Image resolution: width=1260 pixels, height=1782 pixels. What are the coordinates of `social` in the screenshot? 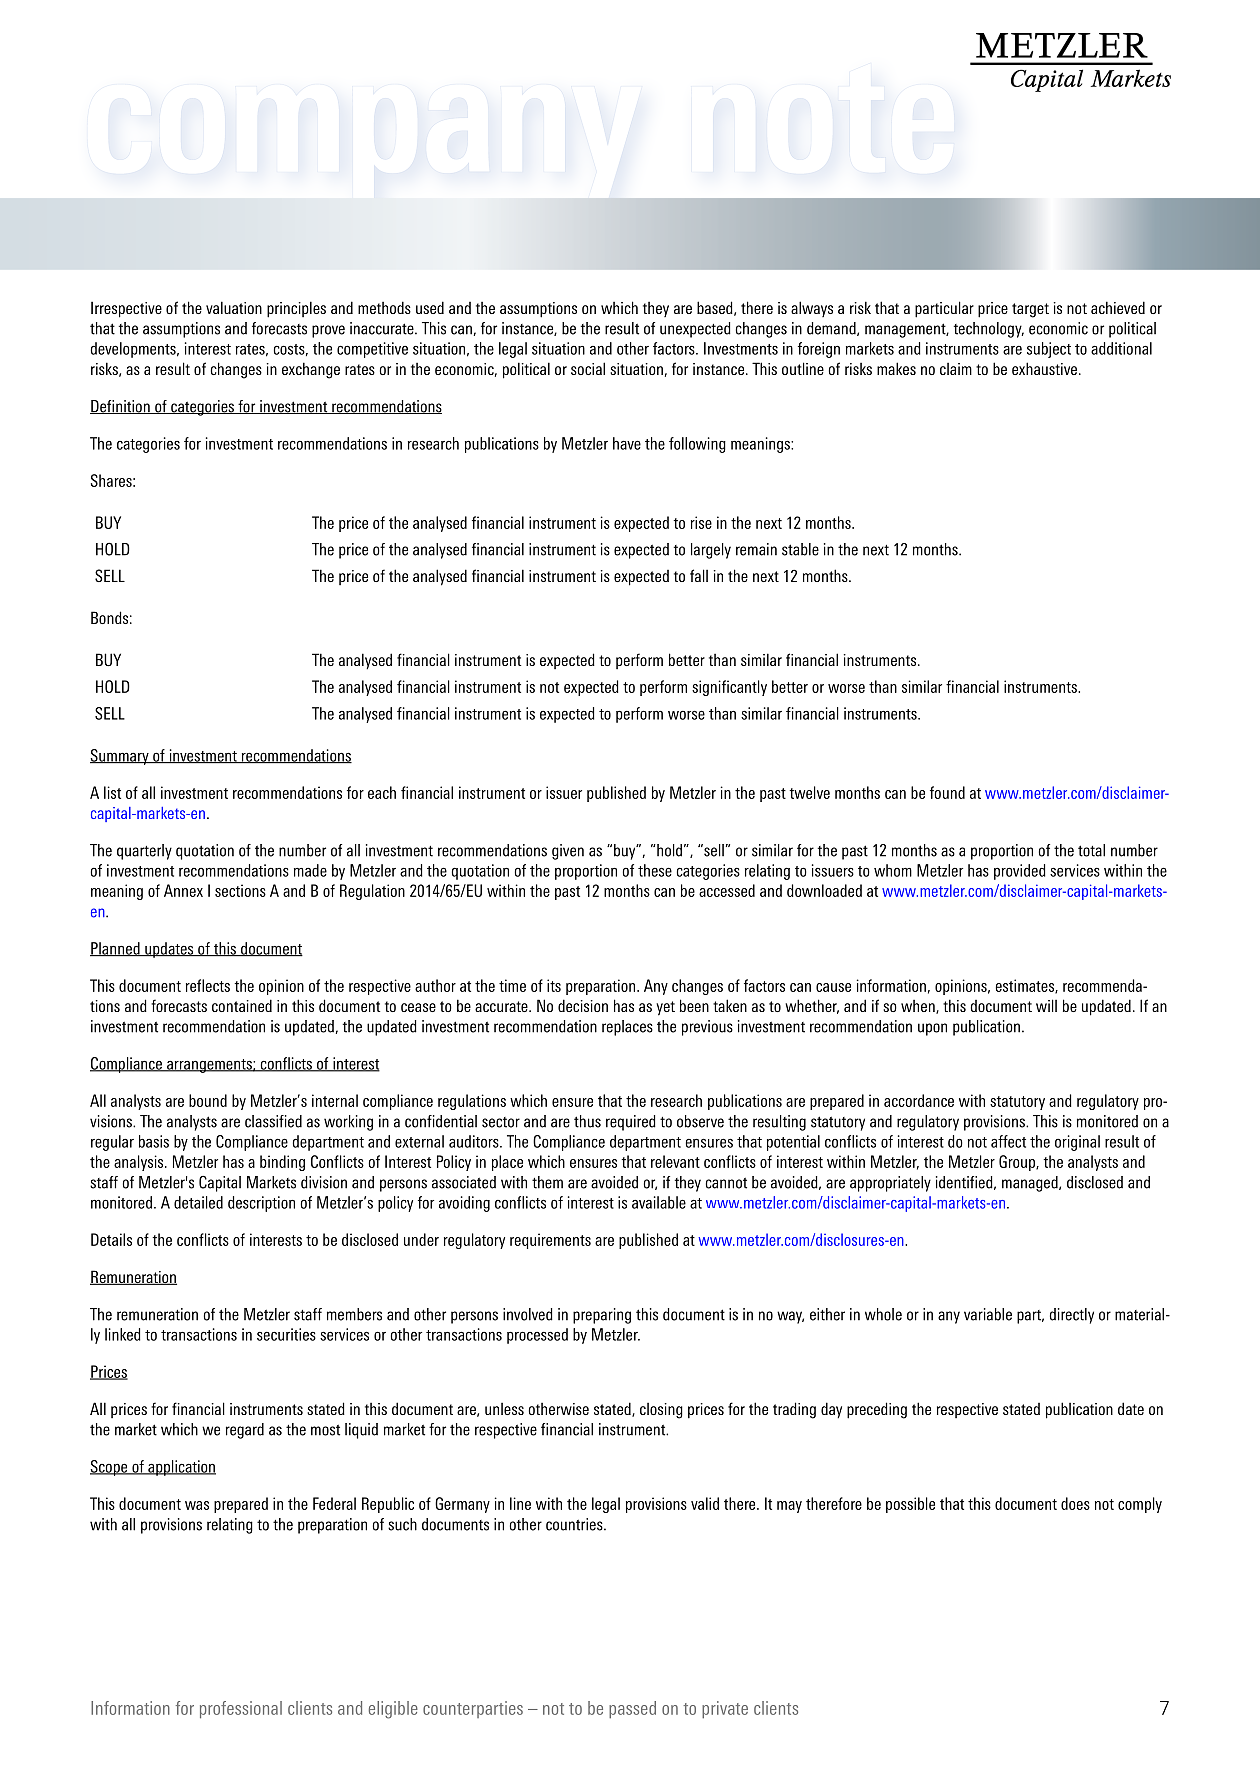 It's located at (588, 368).
